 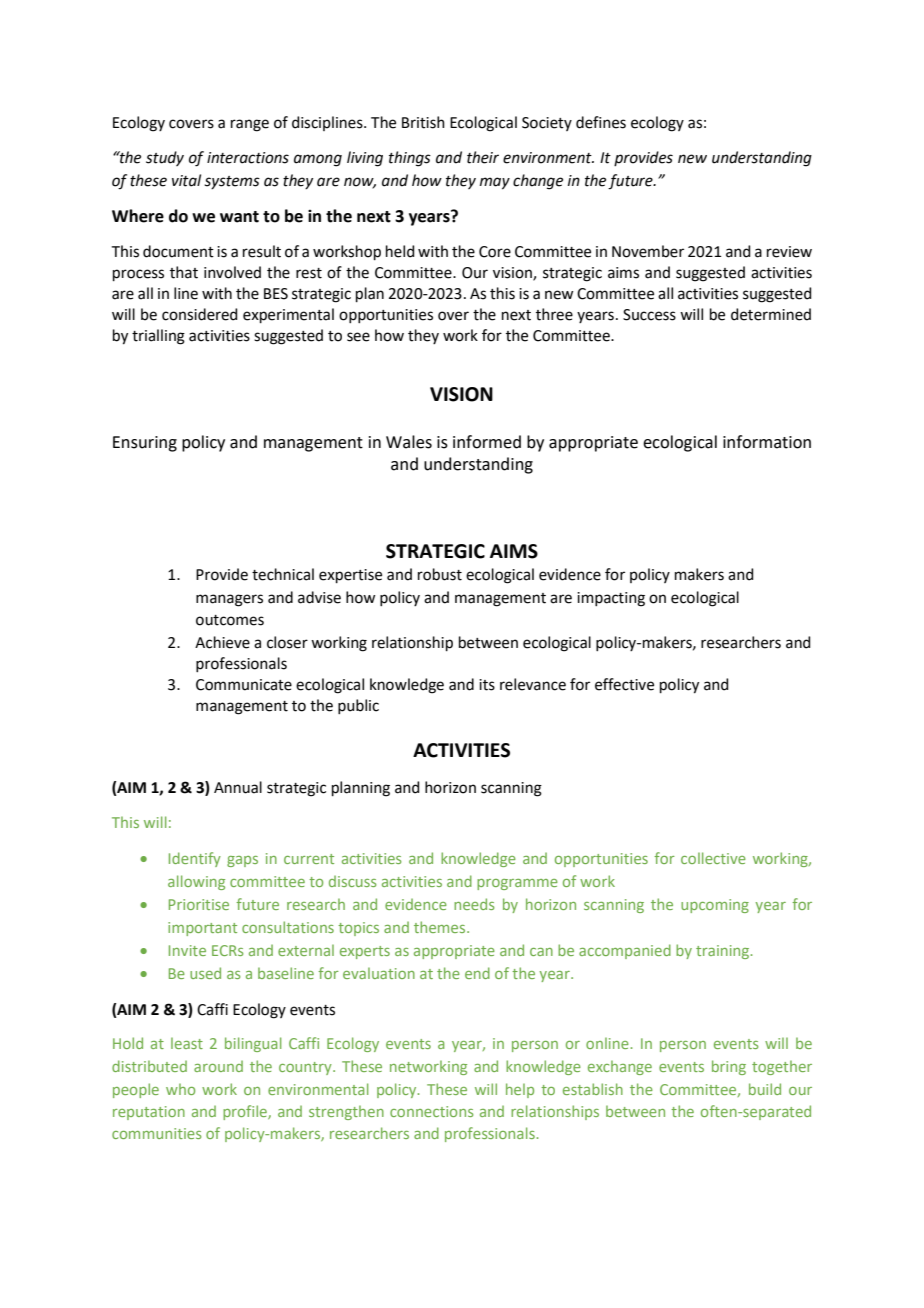 I want to click on their, so click(x=483, y=157).
